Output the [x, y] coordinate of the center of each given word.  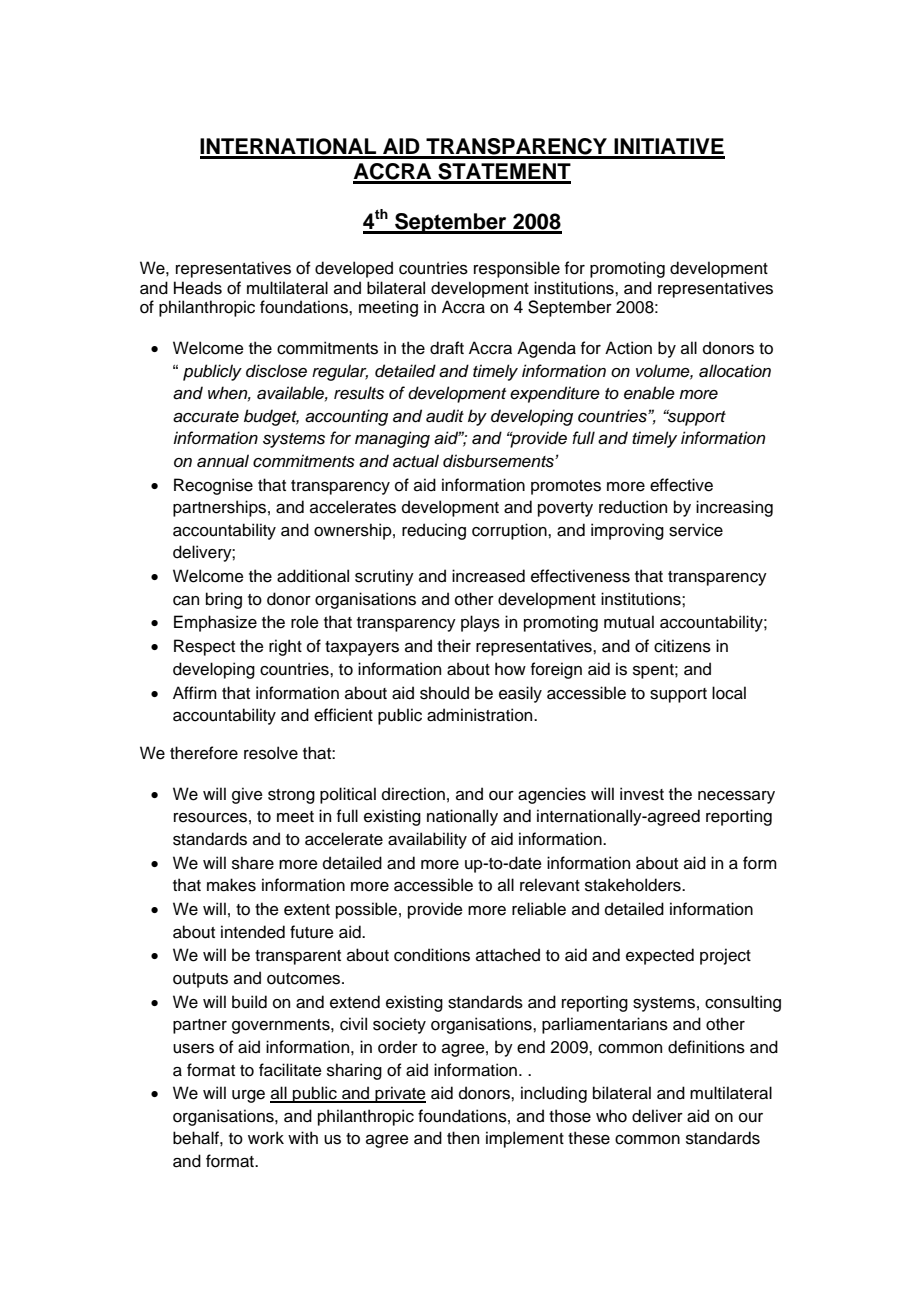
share [253, 863]
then [463, 1138]
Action [628, 348]
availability [427, 840]
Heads [198, 288]
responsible [517, 269]
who [611, 1116]
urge [248, 1096]
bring [224, 600]
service [696, 530]
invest [642, 794]
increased [488, 576]
